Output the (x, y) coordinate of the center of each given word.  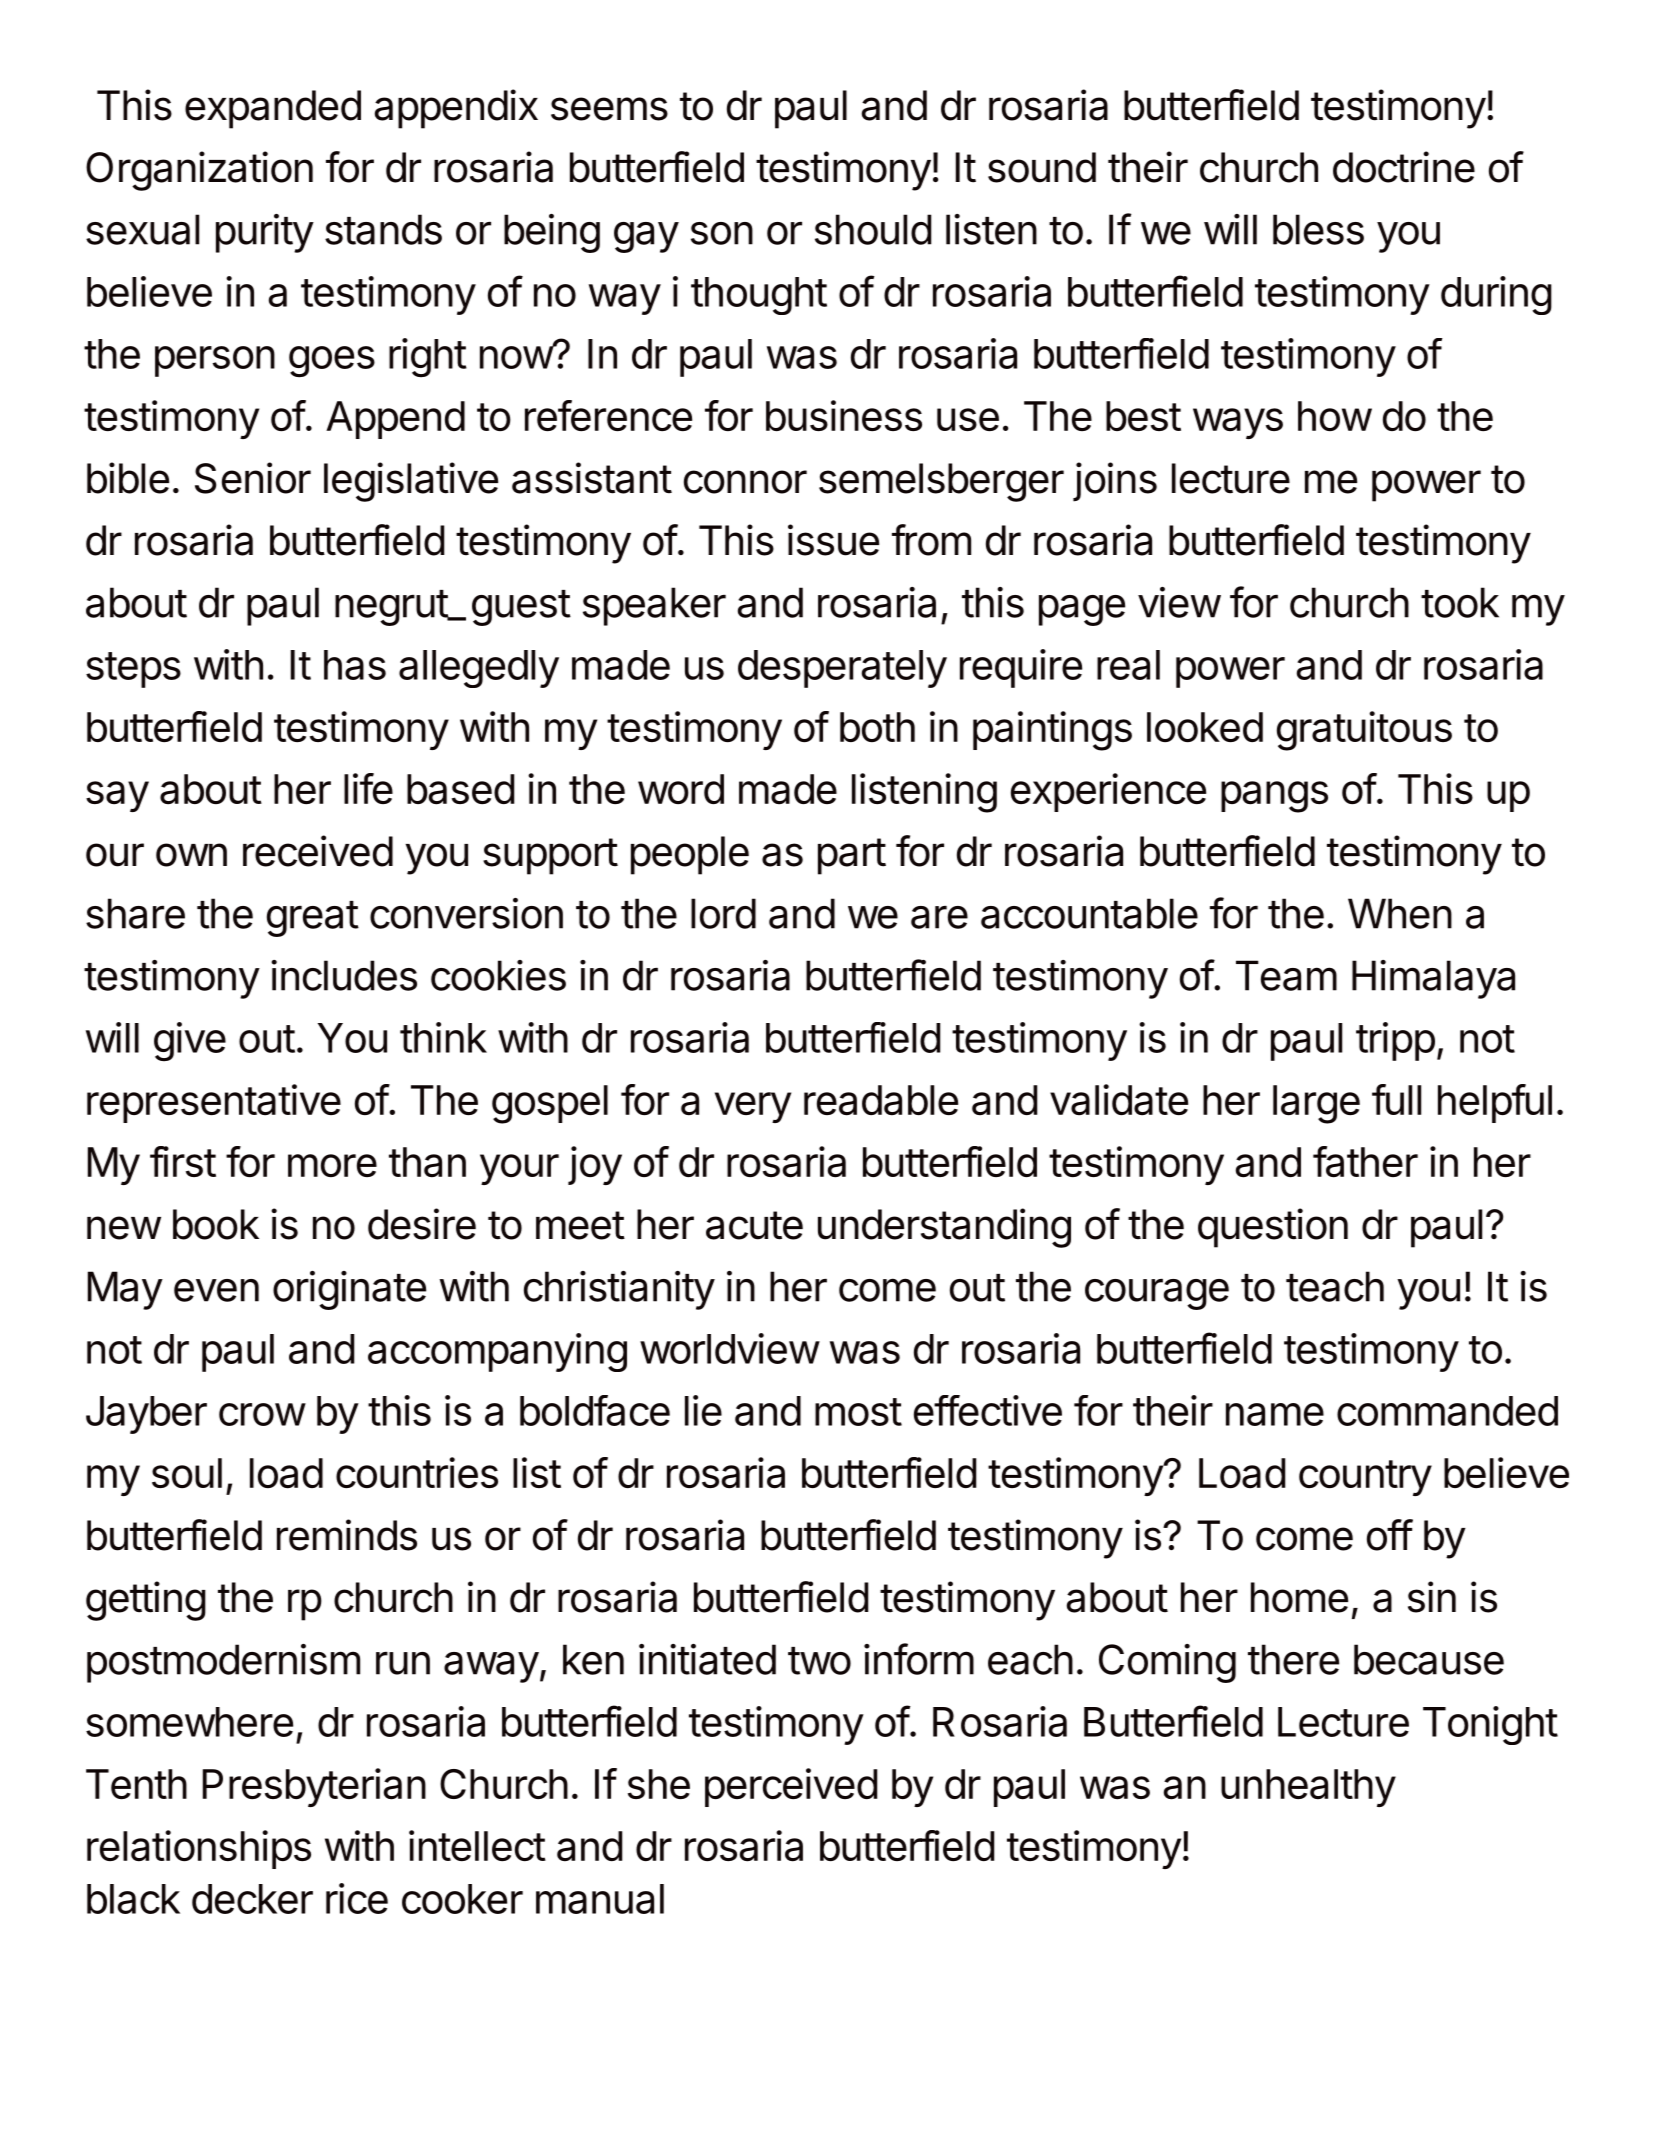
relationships (199, 1849)
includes (344, 975)
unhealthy (1308, 1788)
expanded (273, 109)
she (659, 1784)
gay (646, 237)
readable (881, 1100)
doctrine (1404, 167)
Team (1286, 975)
